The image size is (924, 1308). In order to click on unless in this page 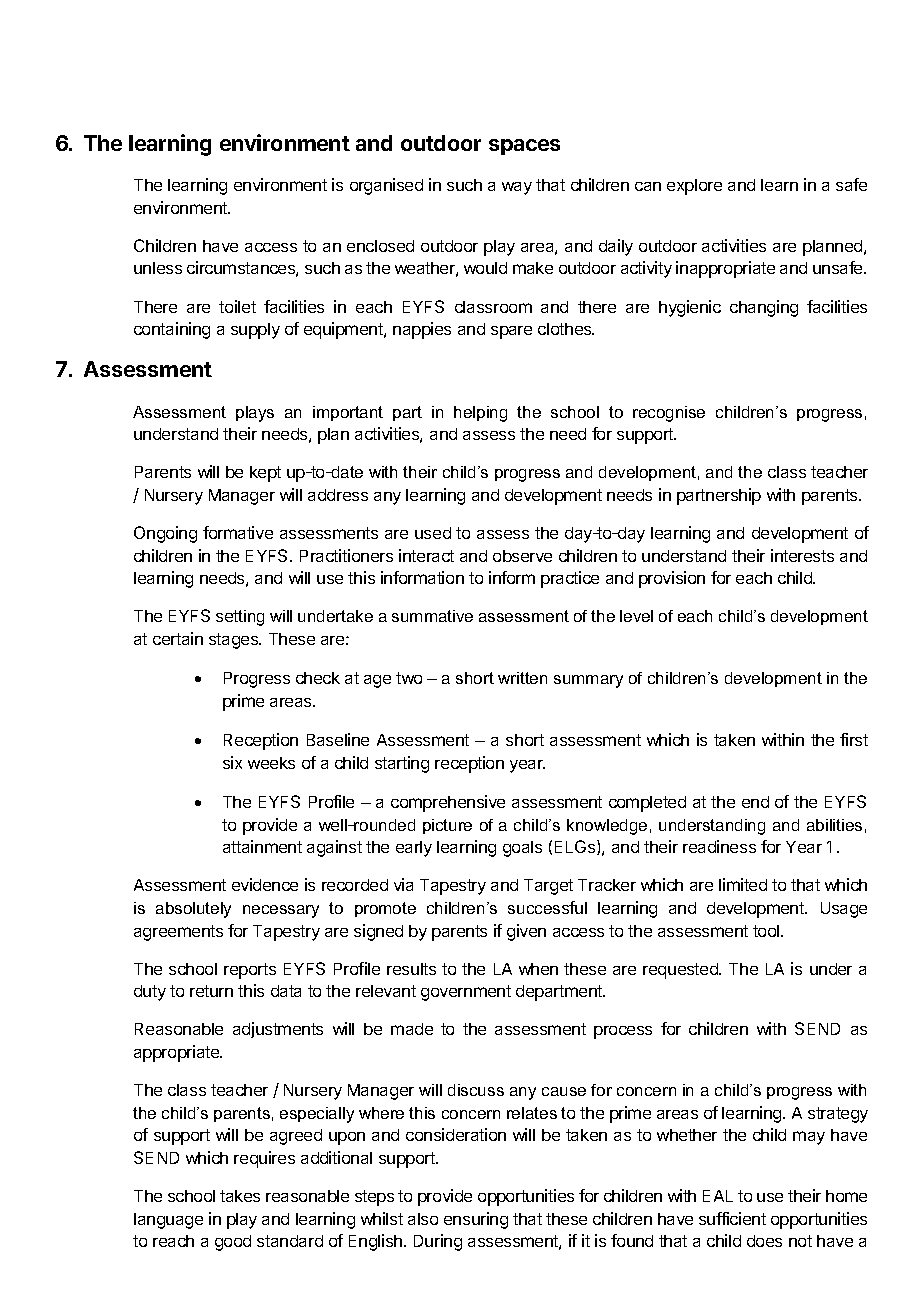, I will do `click(158, 268)`.
